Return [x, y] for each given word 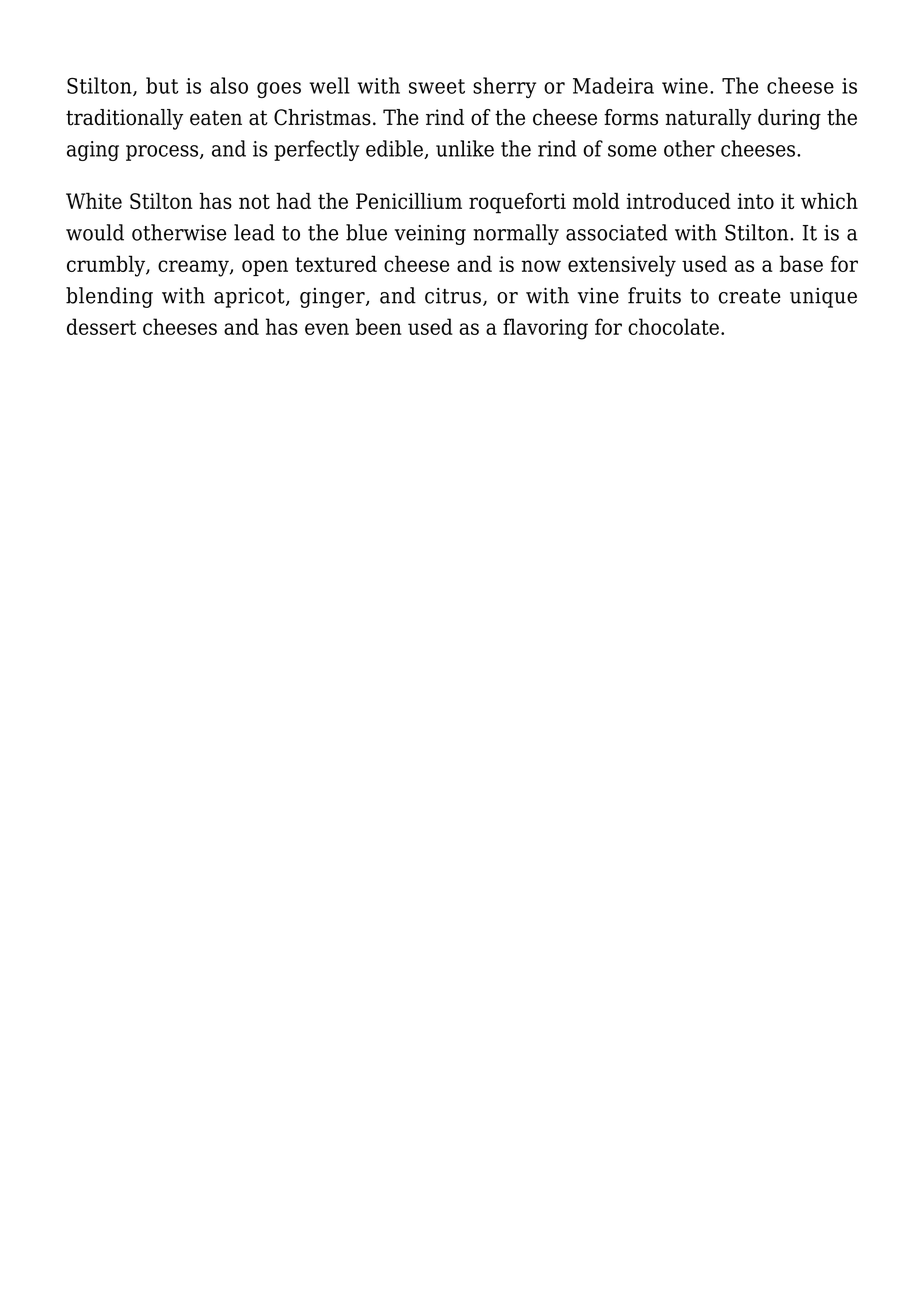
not [254, 201]
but [162, 85]
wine [685, 86]
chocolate [673, 326]
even [327, 329]
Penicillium [409, 201]
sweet [437, 86]
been [379, 326]
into [755, 201]
